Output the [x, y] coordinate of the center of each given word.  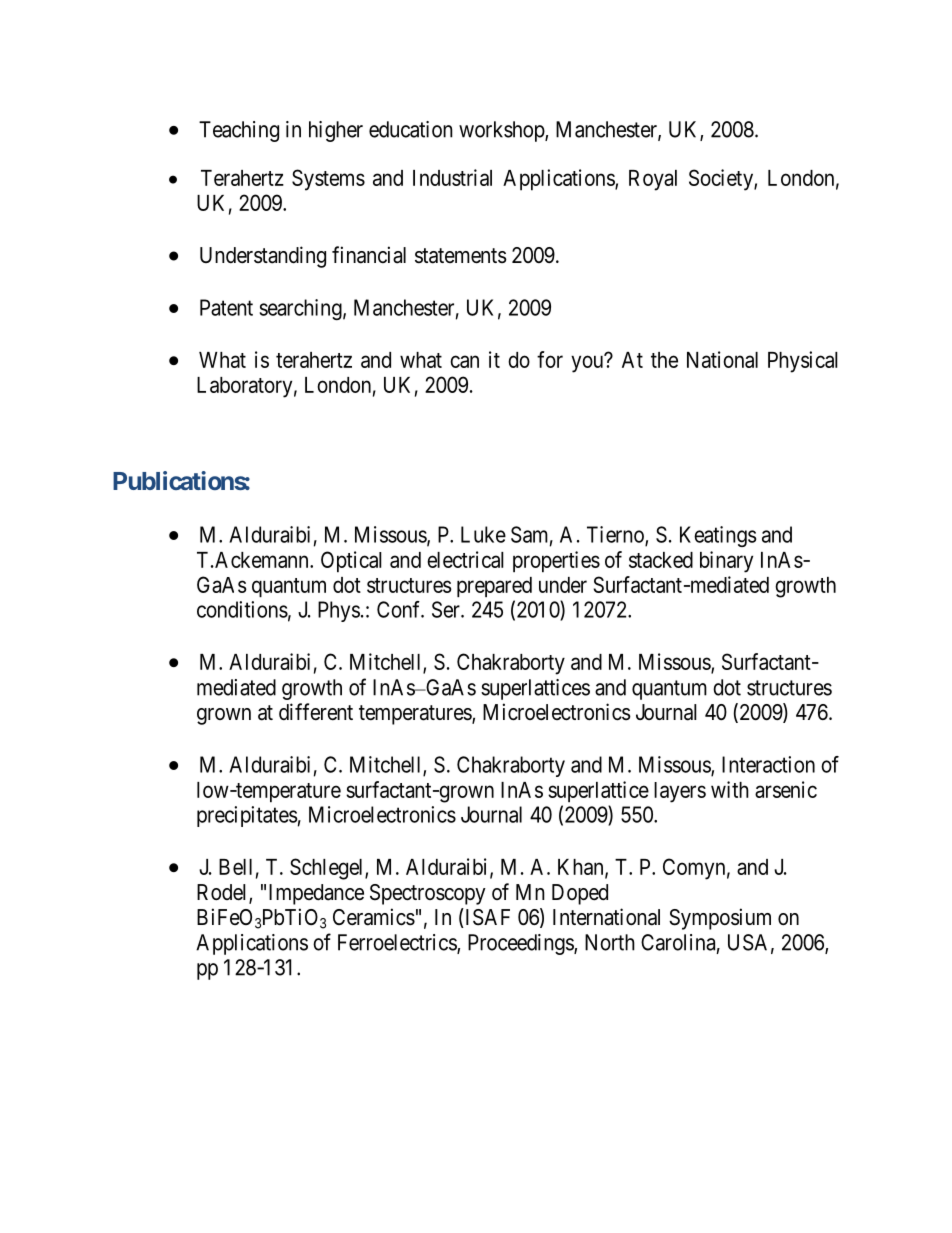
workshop [502, 131]
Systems [328, 180]
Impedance [316, 894]
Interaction [768, 764]
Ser [447, 609]
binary [726, 562]
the [664, 360]
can [464, 361]
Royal [653, 180]
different [316, 712]
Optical [351, 561]
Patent [226, 307]
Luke [483, 534]
